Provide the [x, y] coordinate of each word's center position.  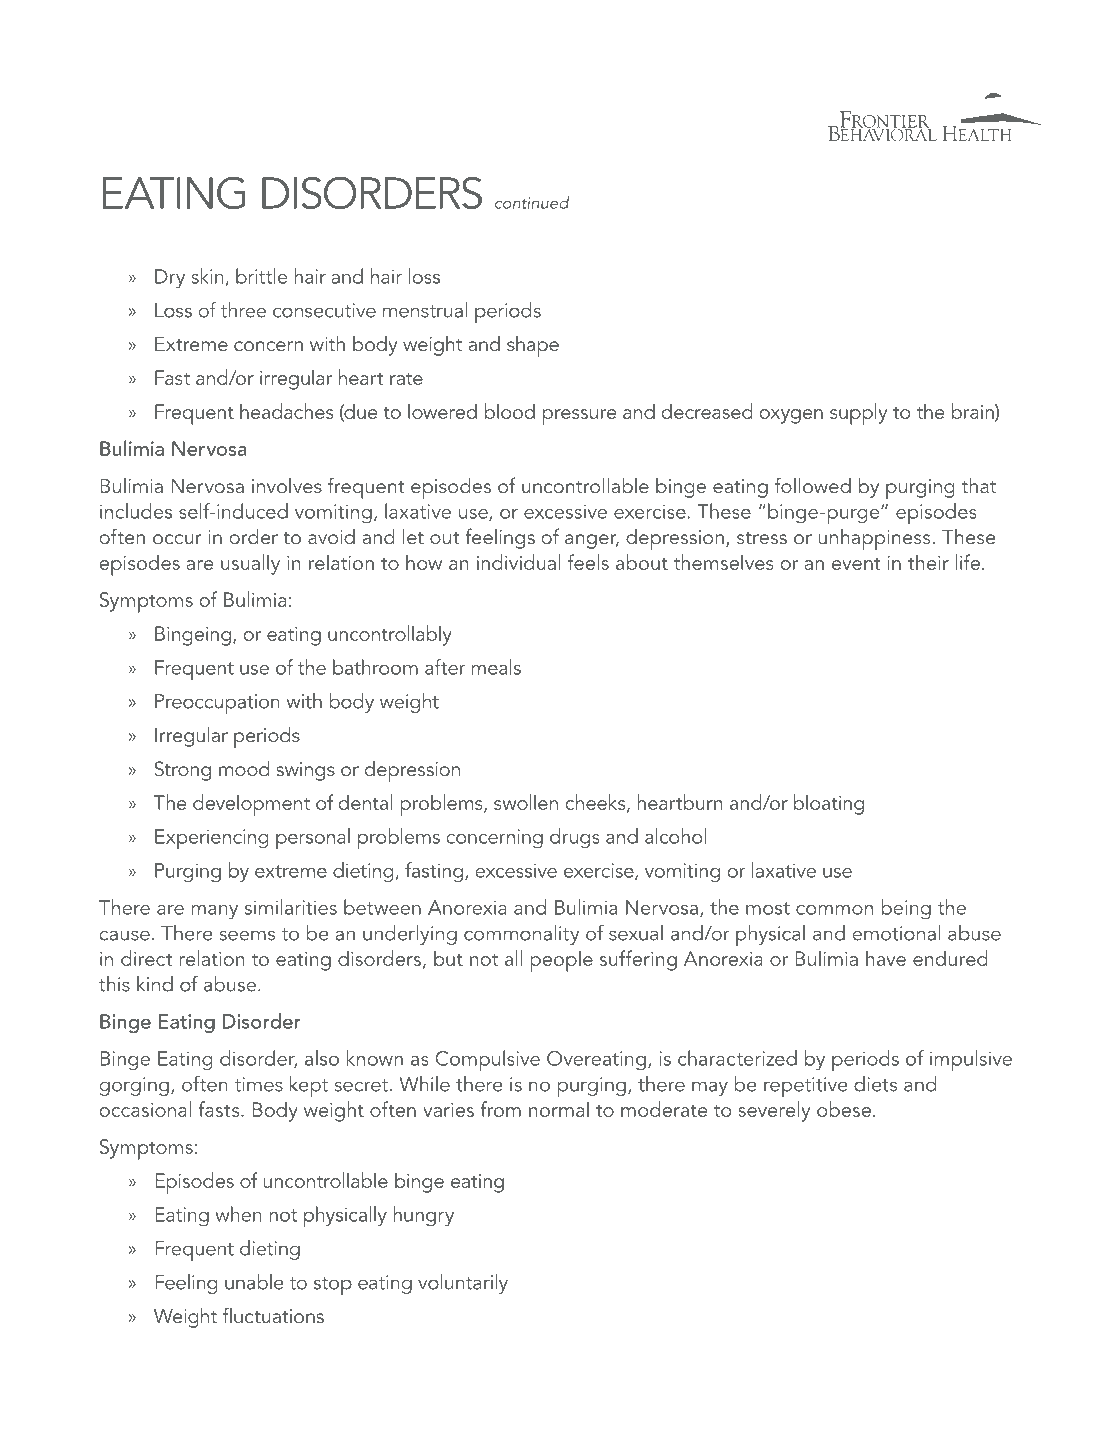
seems [247, 935]
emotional [896, 933]
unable [254, 1282]
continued [532, 202]
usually [250, 564]
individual [519, 562]
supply [858, 414]
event [856, 564]
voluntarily [463, 1284]
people [561, 961]
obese [844, 1109]
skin [208, 276]
